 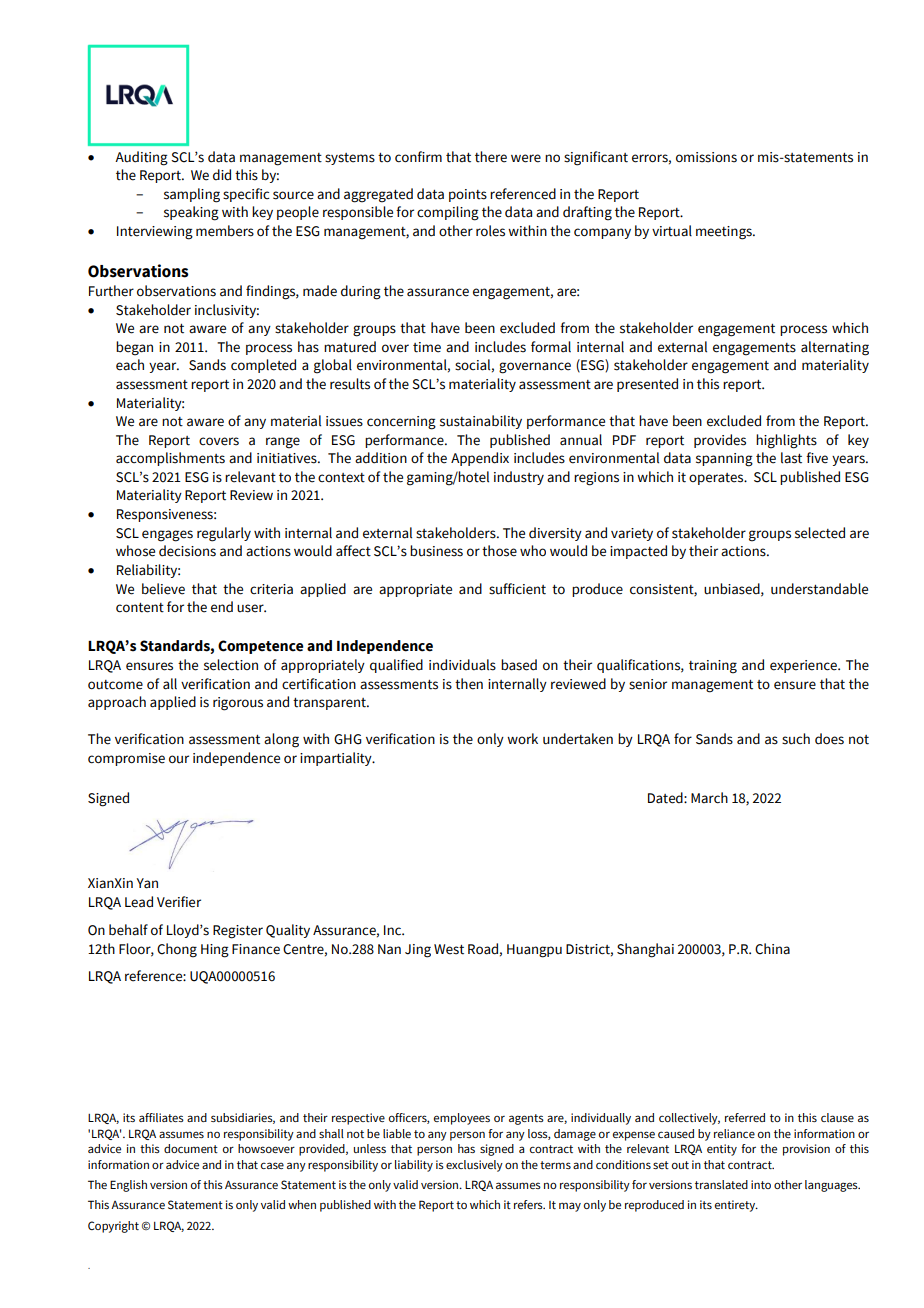 What do you see at coordinates (713, 667) in the image?
I see `training` at bounding box center [713, 667].
